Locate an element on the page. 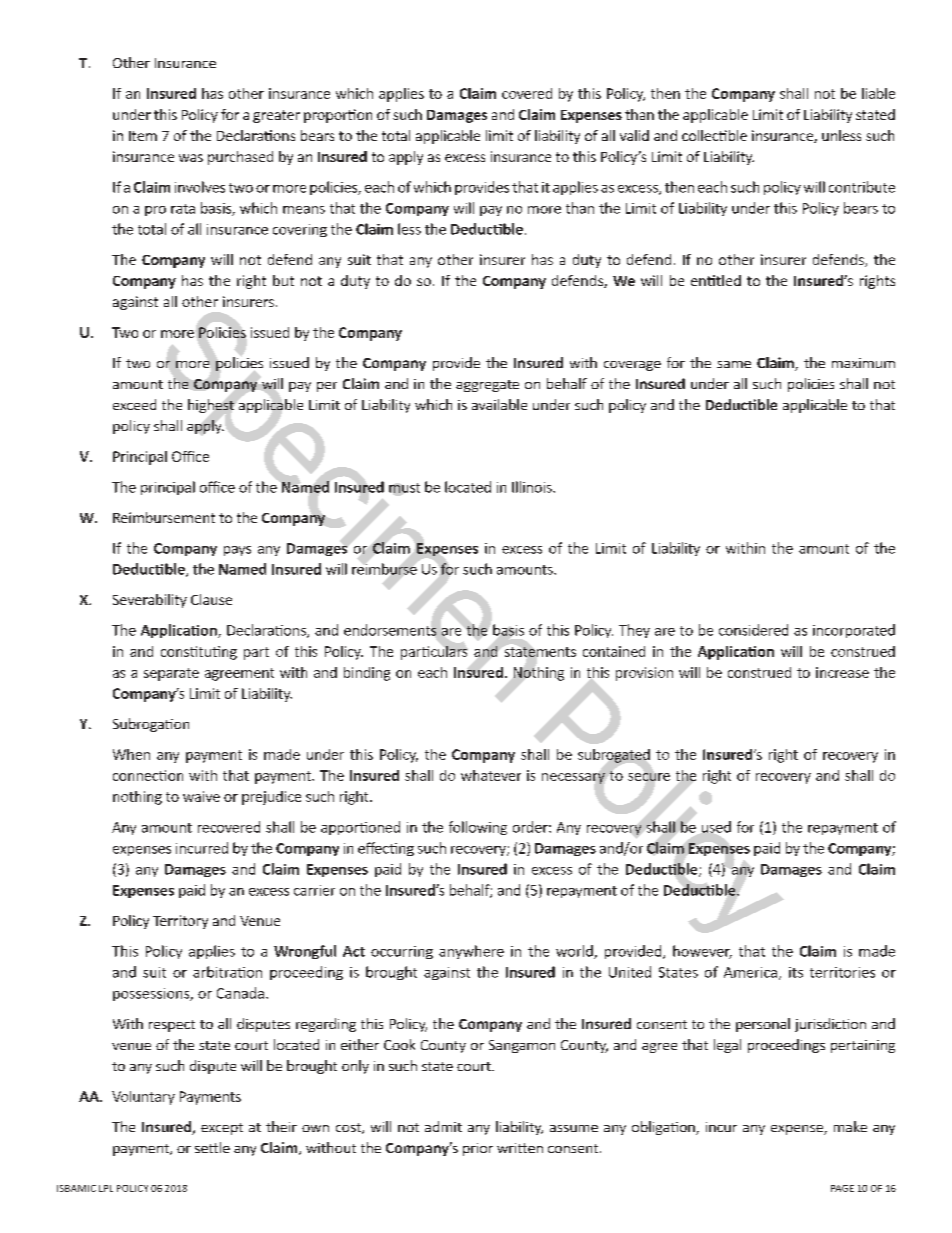  contained is located at coordinates (614, 651).
